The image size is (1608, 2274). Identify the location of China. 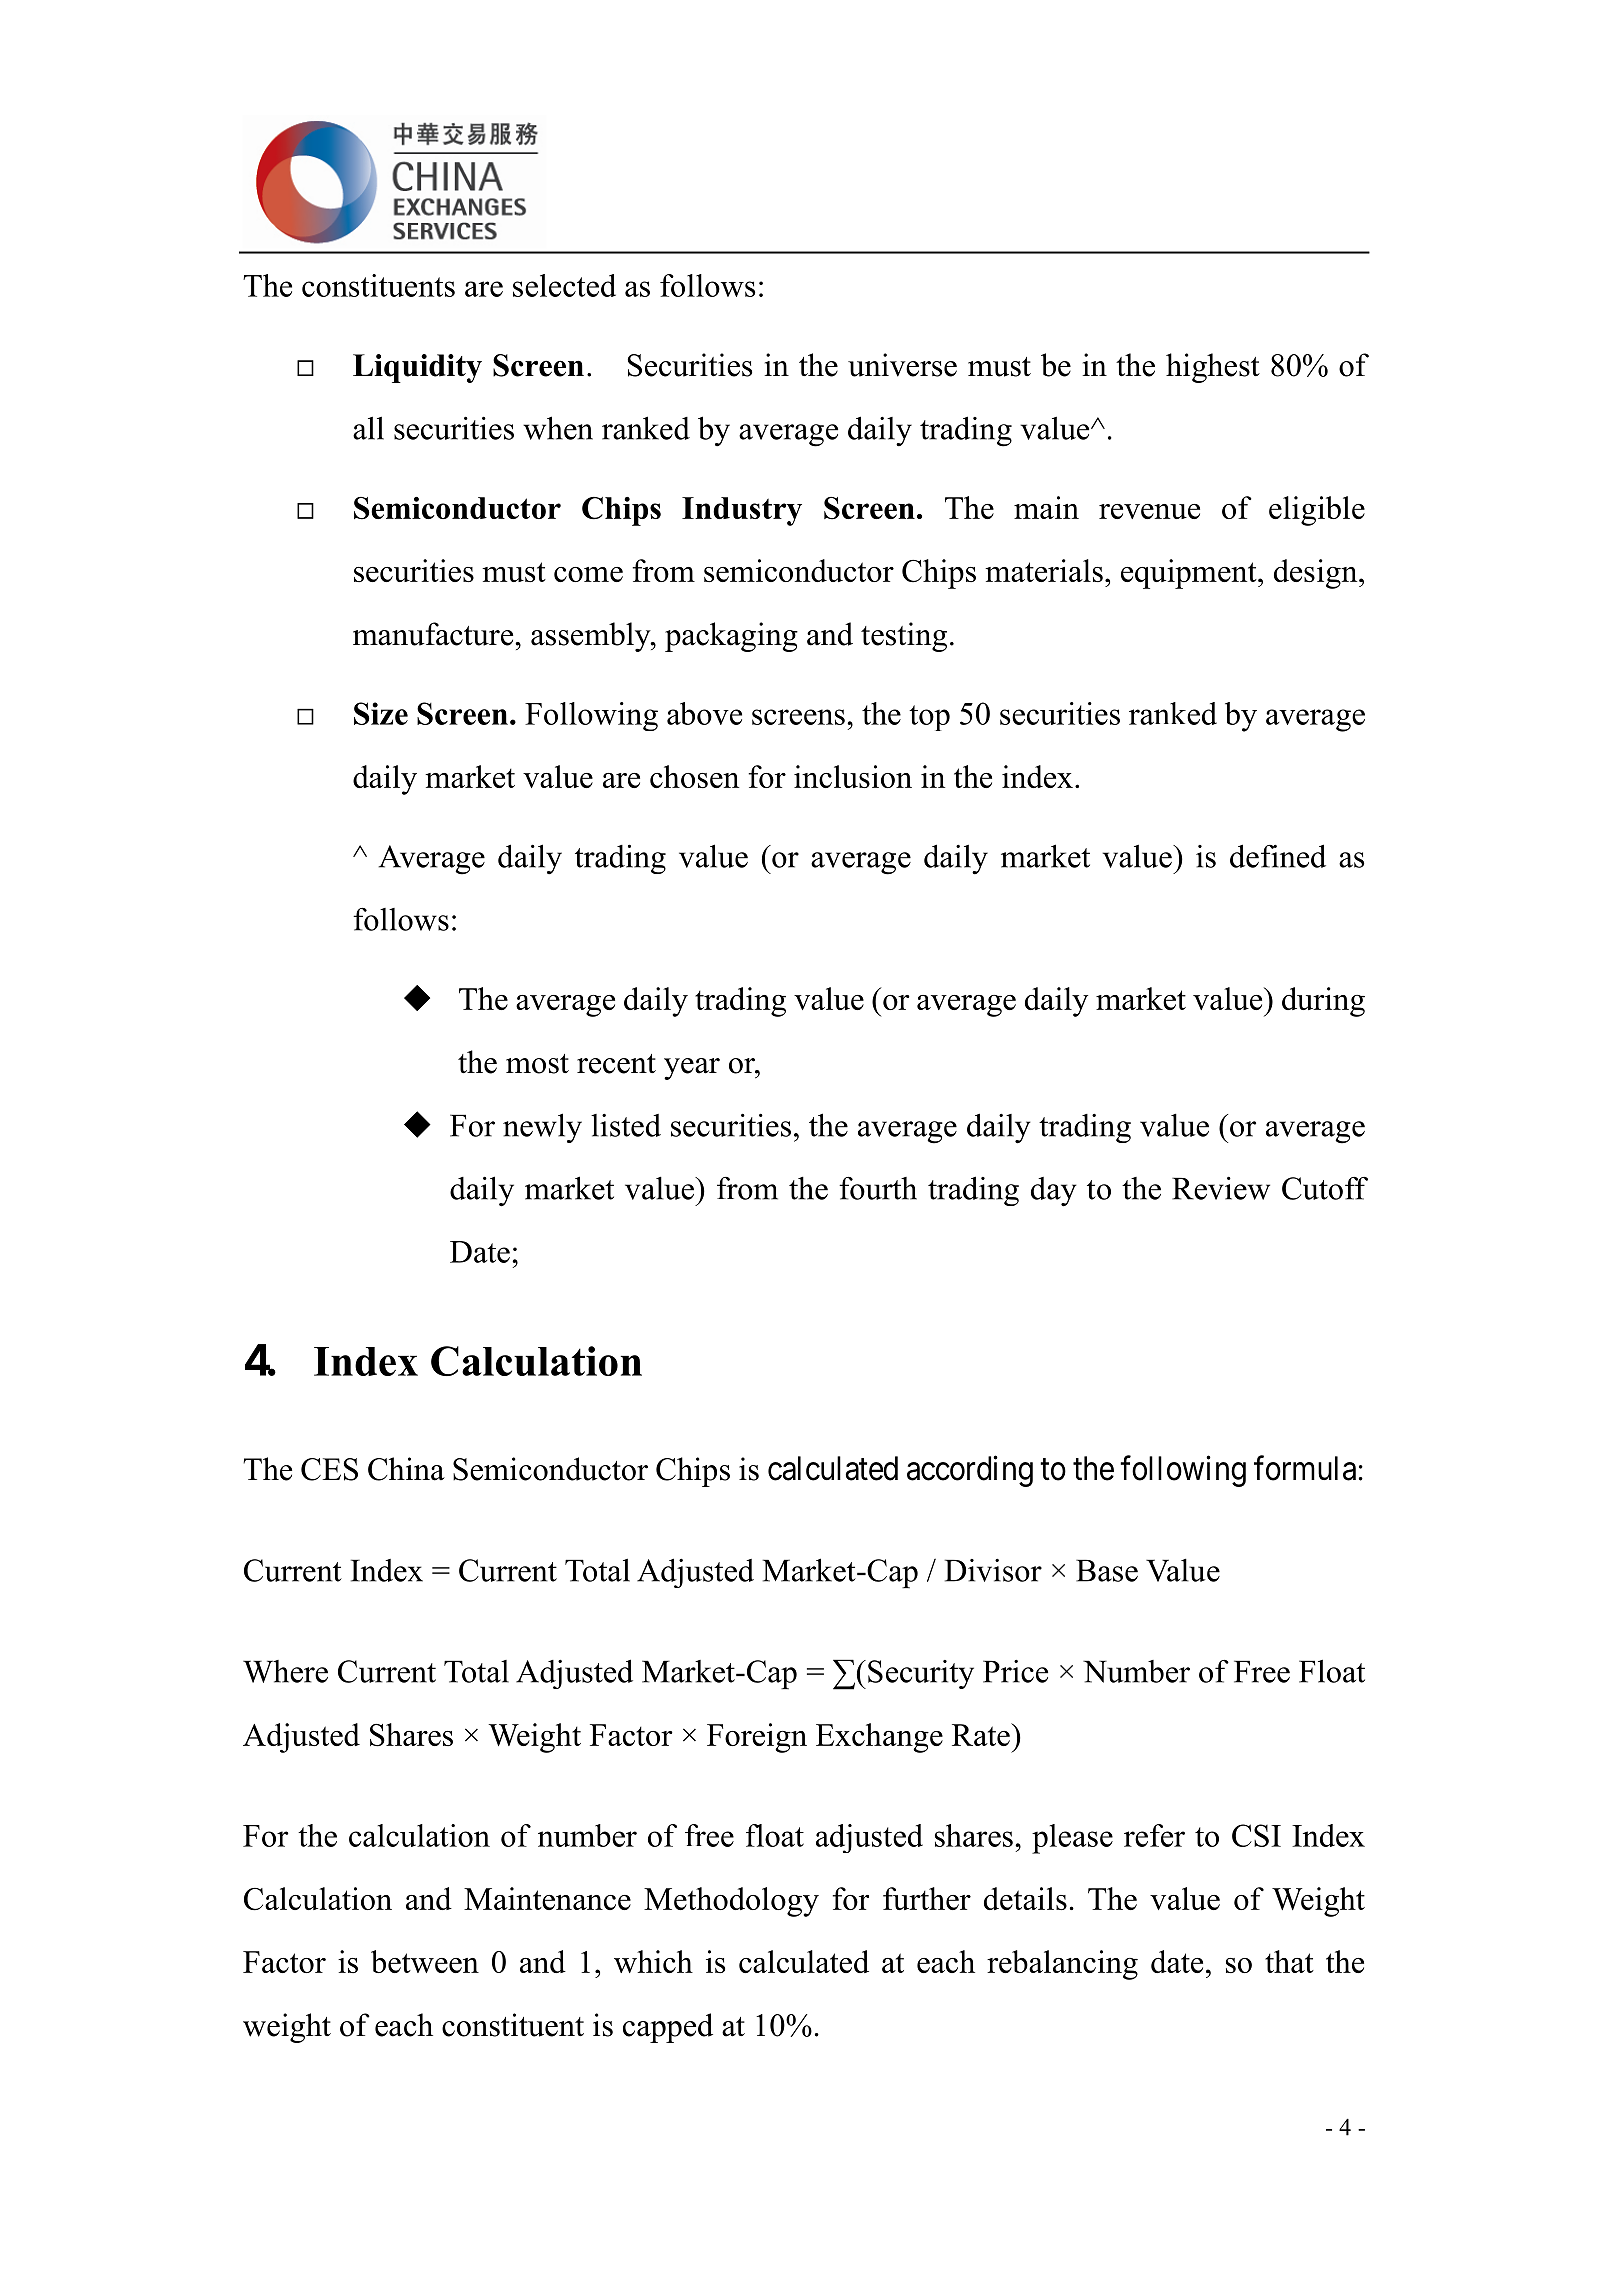
(406, 1469).
